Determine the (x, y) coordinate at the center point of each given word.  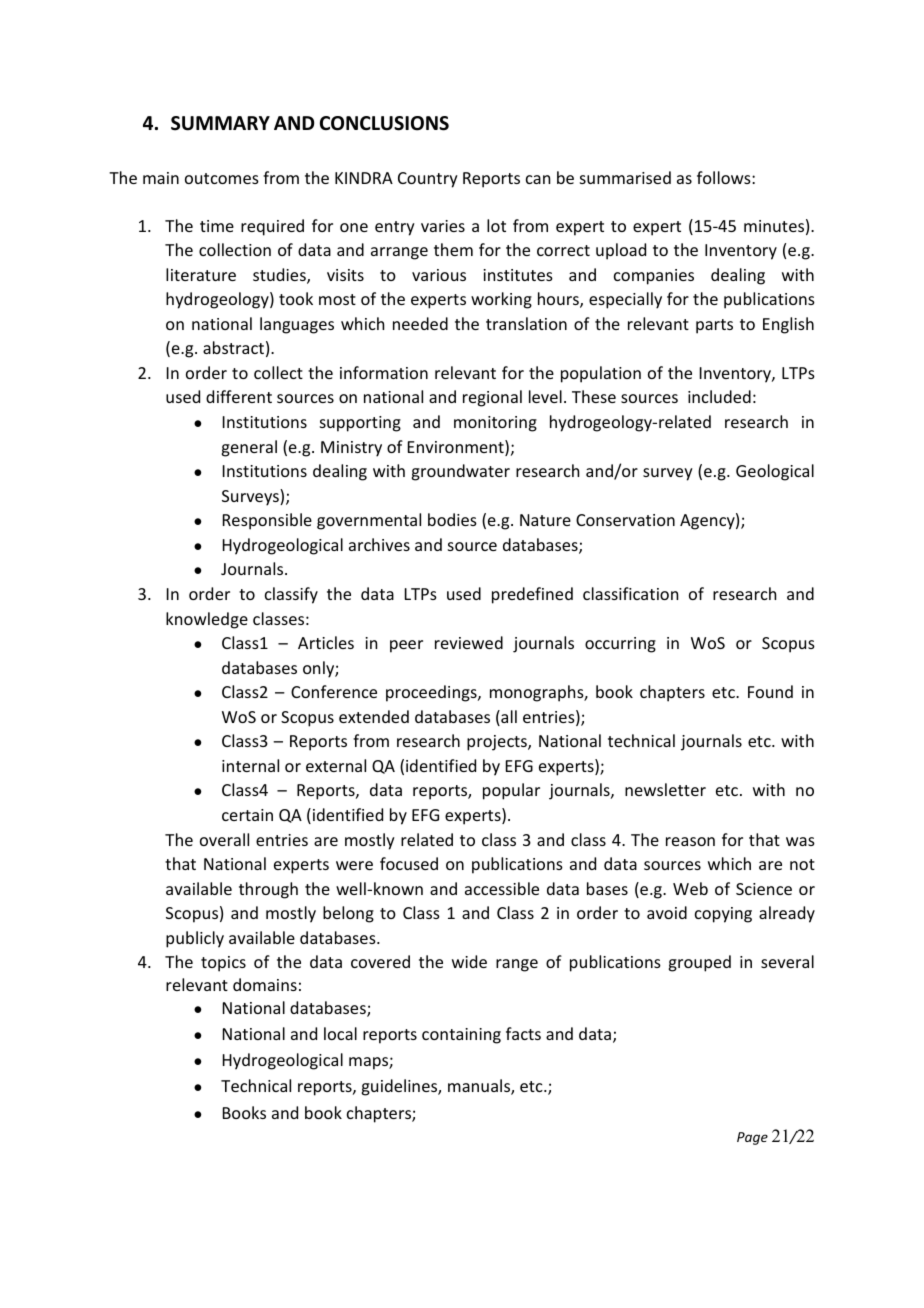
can (538, 179)
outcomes (222, 178)
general (249, 448)
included (719, 396)
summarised (625, 177)
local (340, 1033)
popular (511, 791)
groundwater (460, 472)
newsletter (665, 789)
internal (250, 765)
